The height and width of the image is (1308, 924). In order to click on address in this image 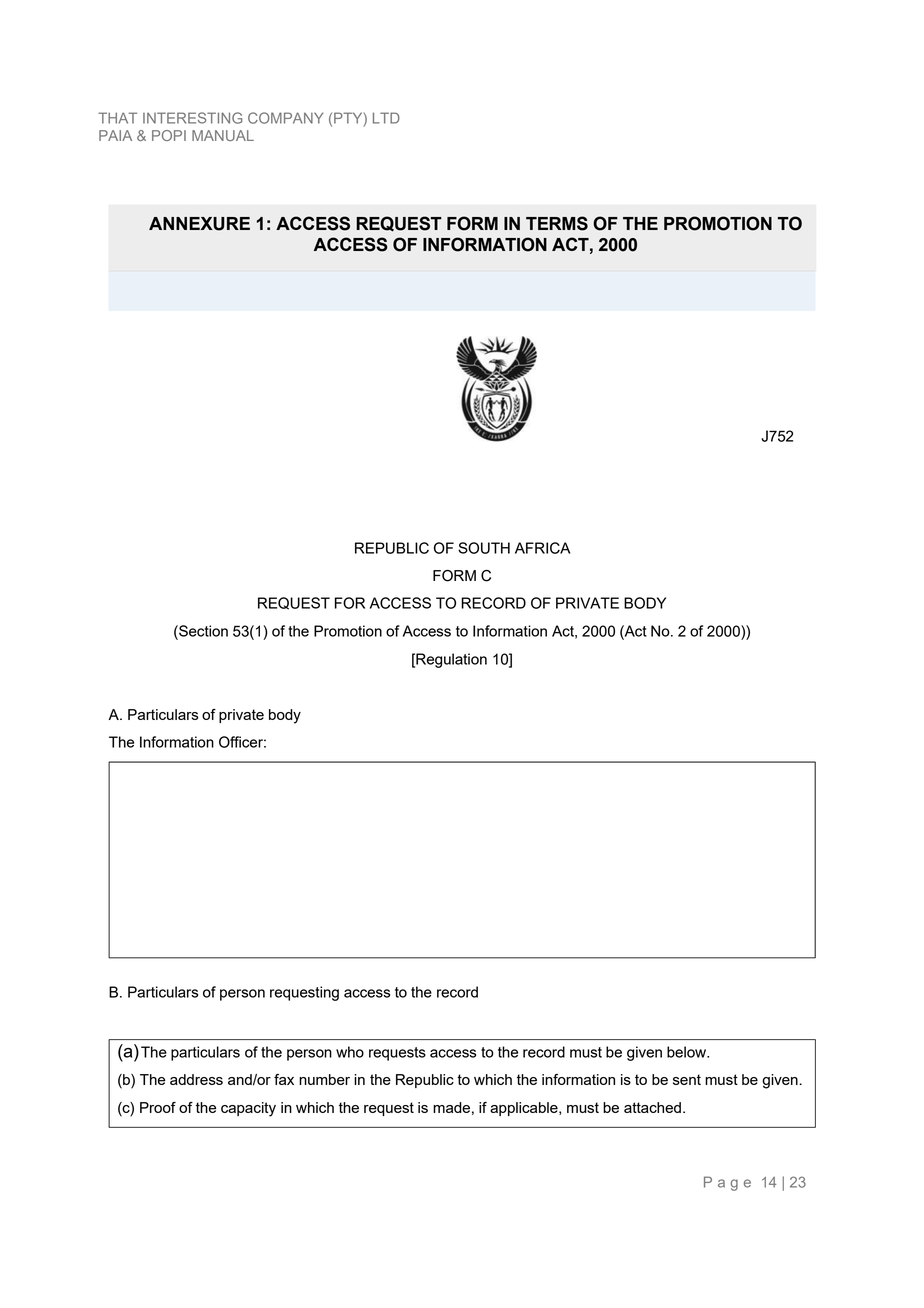, I will do `click(196, 1079)`.
